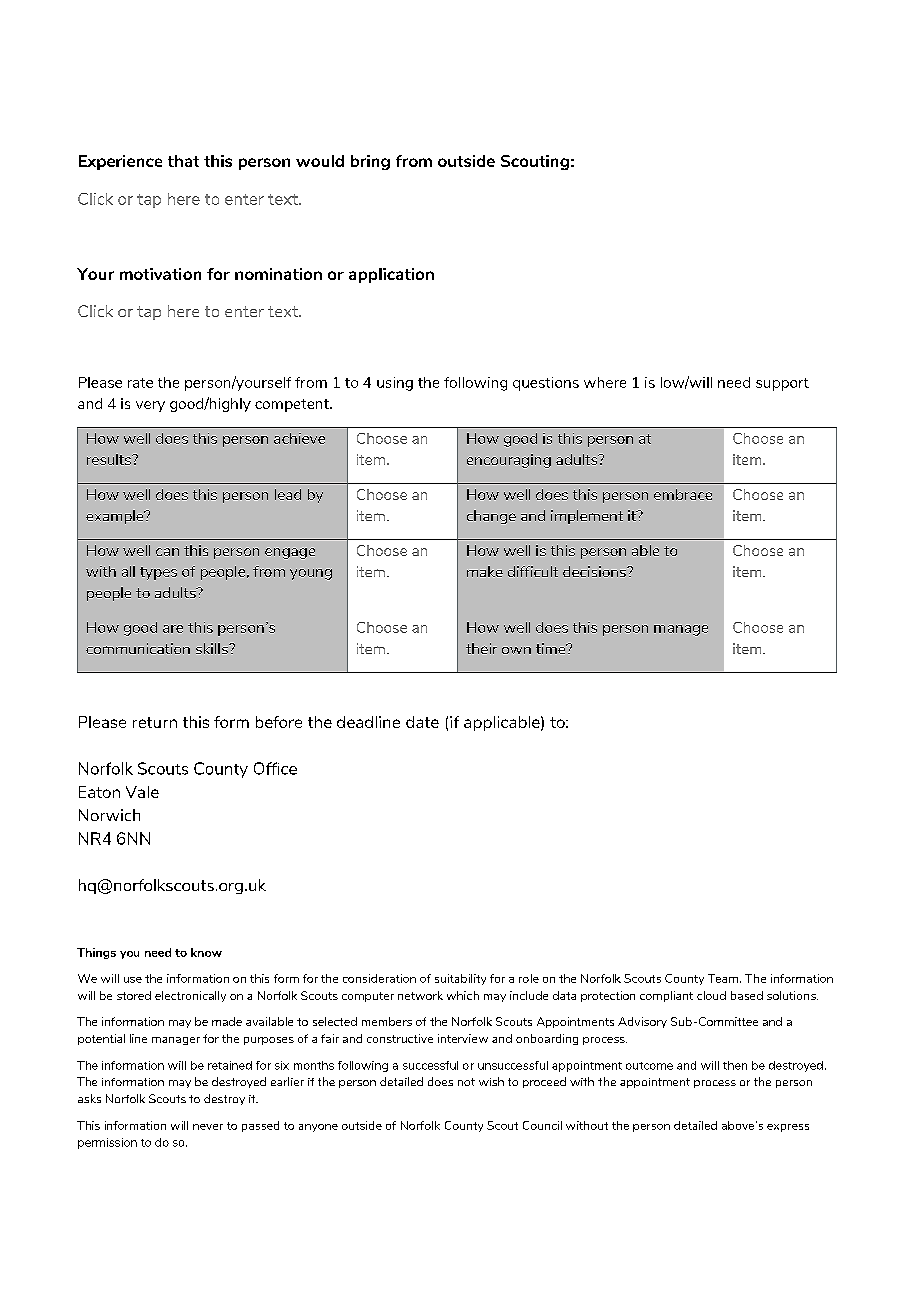 Image resolution: width=924 pixels, height=1308 pixels. Describe the element at coordinates (370, 162) in the screenshot. I see `bring` at that location.
